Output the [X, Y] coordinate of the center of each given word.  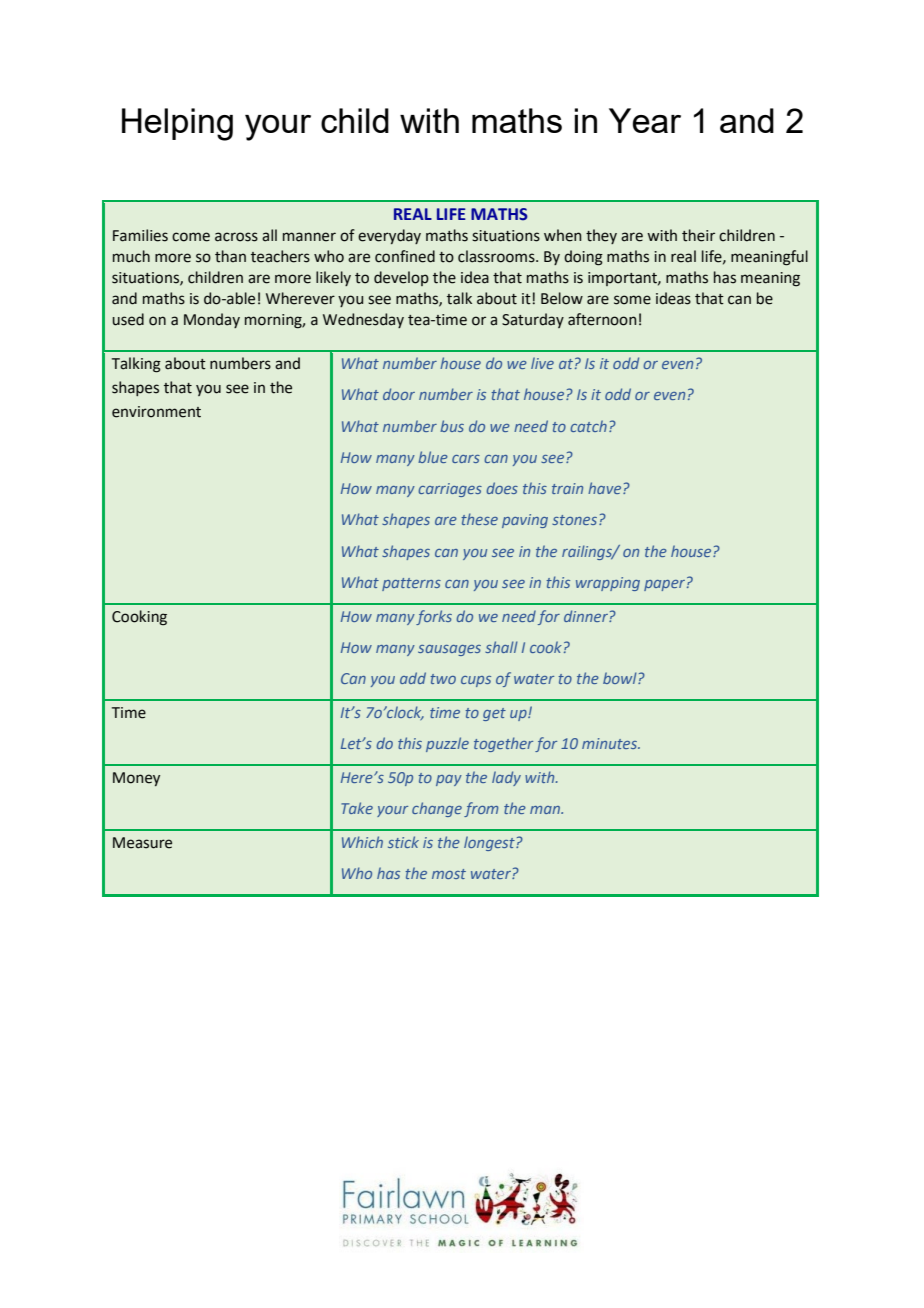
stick [403, 842]
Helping [177, 124]
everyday [389, 236]
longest [490, 843]
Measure [142, 843]
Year [645, 120]
